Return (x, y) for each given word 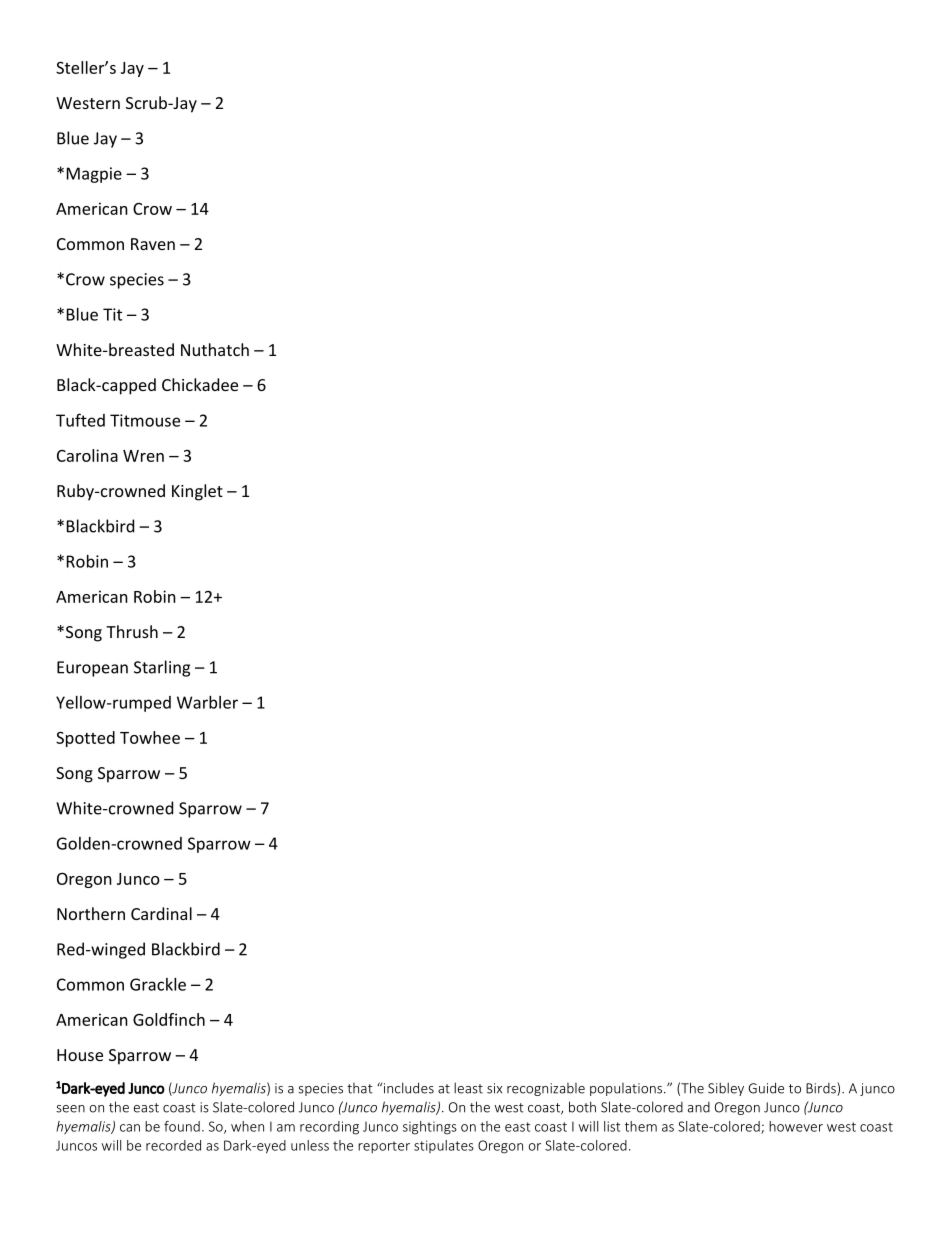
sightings (430, 1128)
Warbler (207, 702)
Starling (162, 668)
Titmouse (145, 420)
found (182, 1126)
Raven (153, 244)
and (699, 1107)
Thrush (132, 631)
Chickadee (200, 384)
